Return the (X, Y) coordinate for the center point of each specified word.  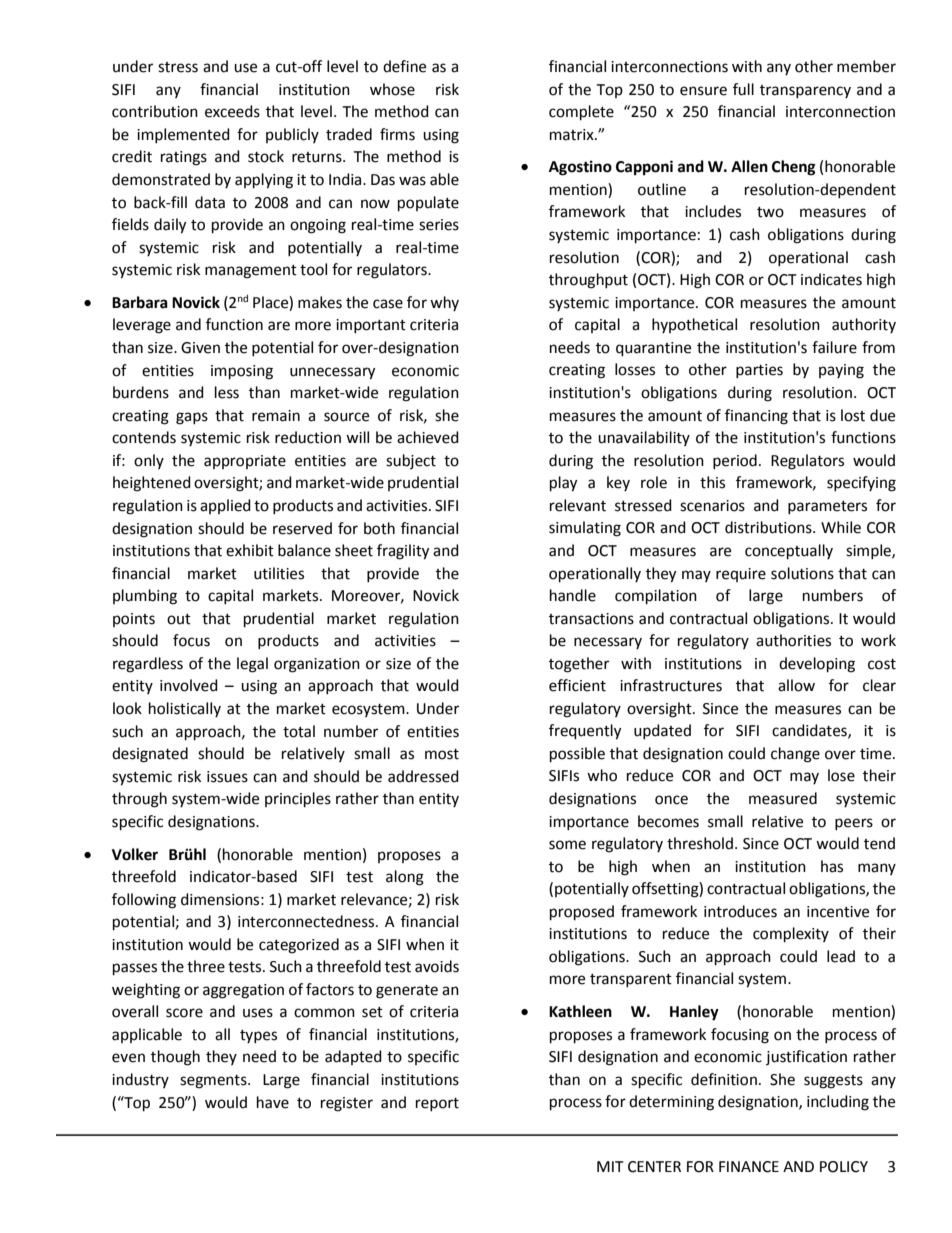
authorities (793, 640)
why (444, 303)
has (832, 866)
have (273, 1102)
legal (252, 665)
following (144, 901)
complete (581, 113)
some (567, 845)
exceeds (232, 111)
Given (200, 348)
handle (573, 595)
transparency (805, 91)
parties (759, 371)
